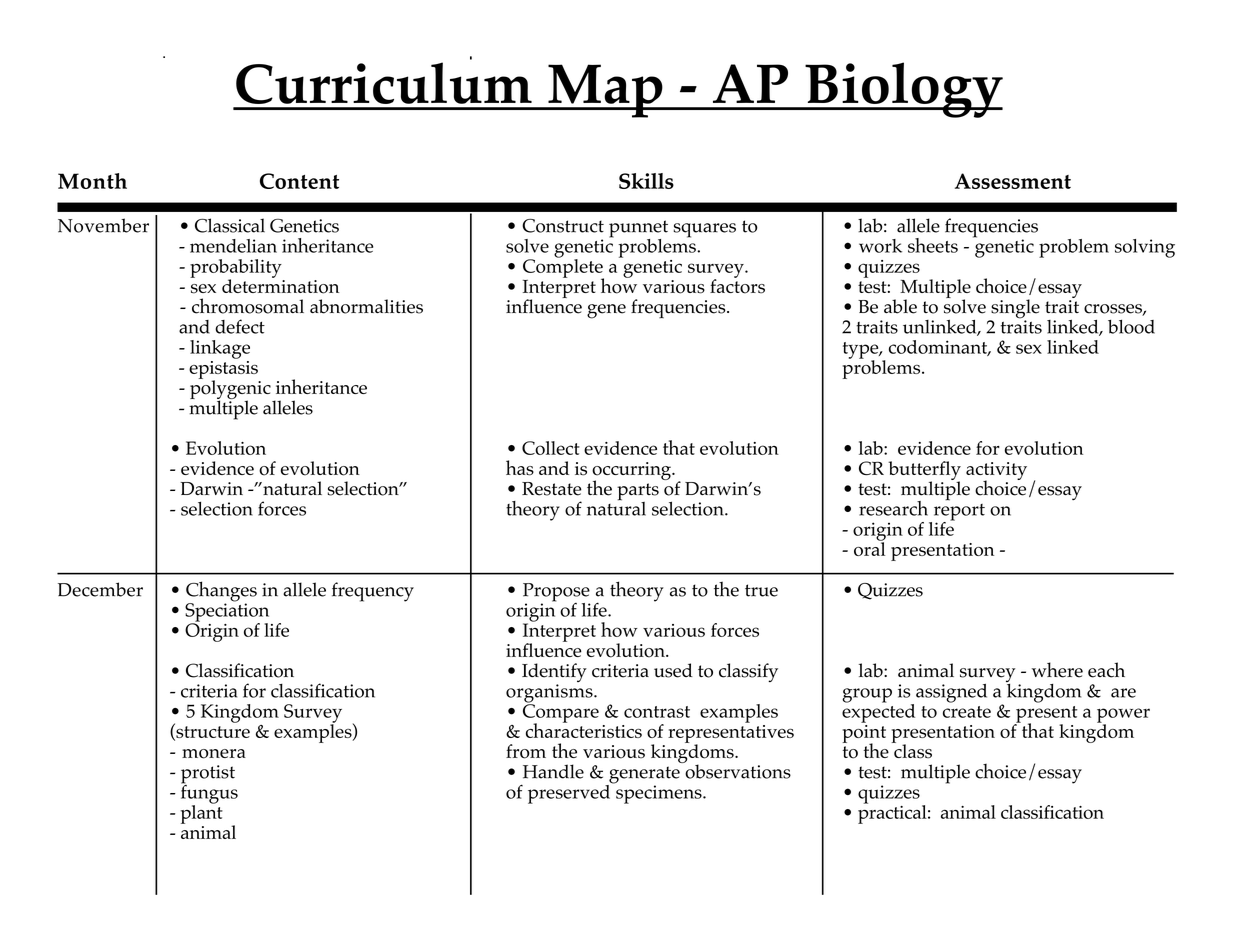 The image size is (1233, 952). What do you see at coordinates (299, 181) in the page?
I see `Content` at bounding box center [299, 181].
